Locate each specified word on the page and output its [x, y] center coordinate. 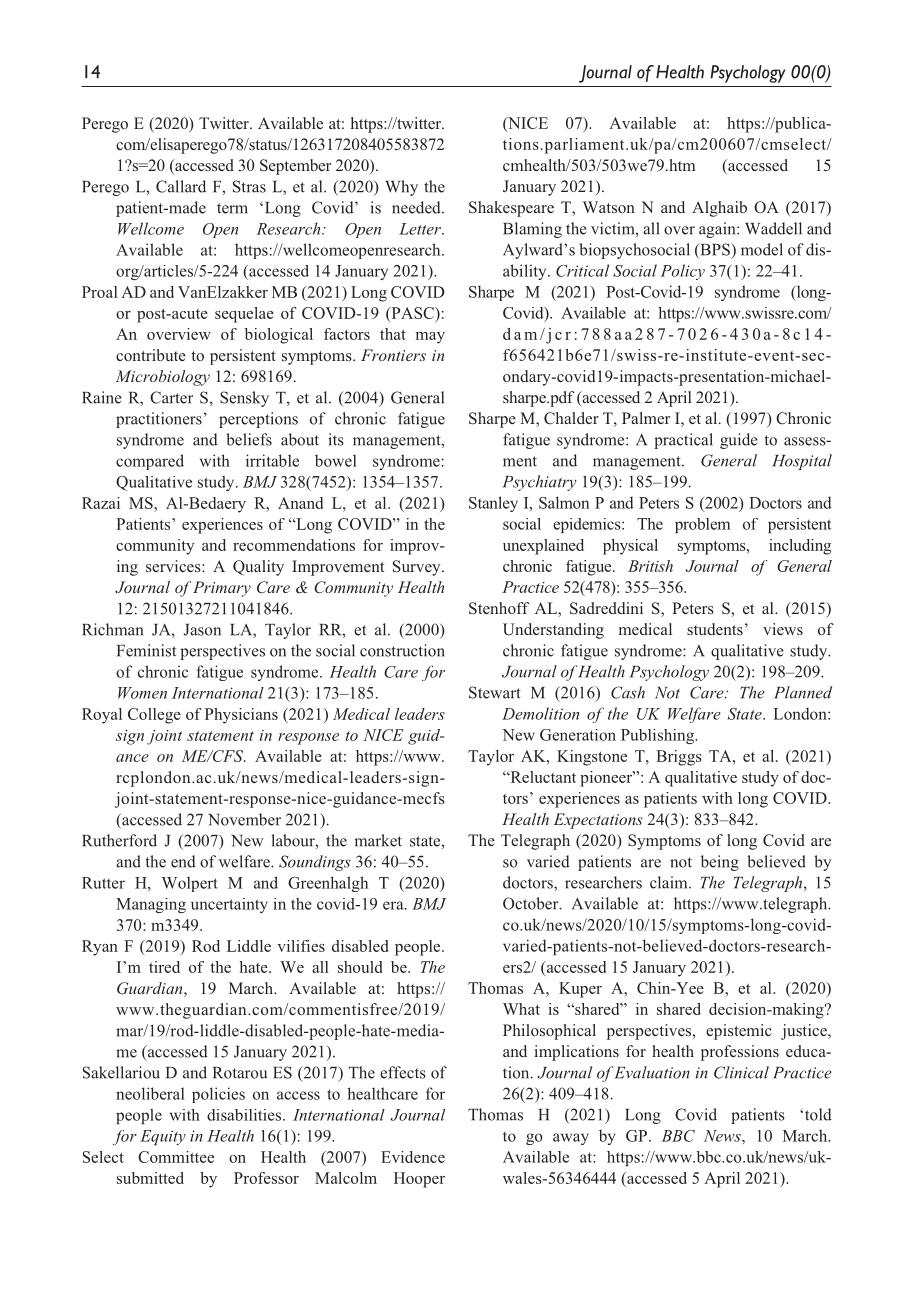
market [378, 840]
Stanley [493, 504]
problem [702, 525]
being [720, 863]
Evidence [413, 1157]
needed [417, 207]
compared [150, 462]
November [244, 819]
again [718, 230]
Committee [176, 1157]
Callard [181, 186]
